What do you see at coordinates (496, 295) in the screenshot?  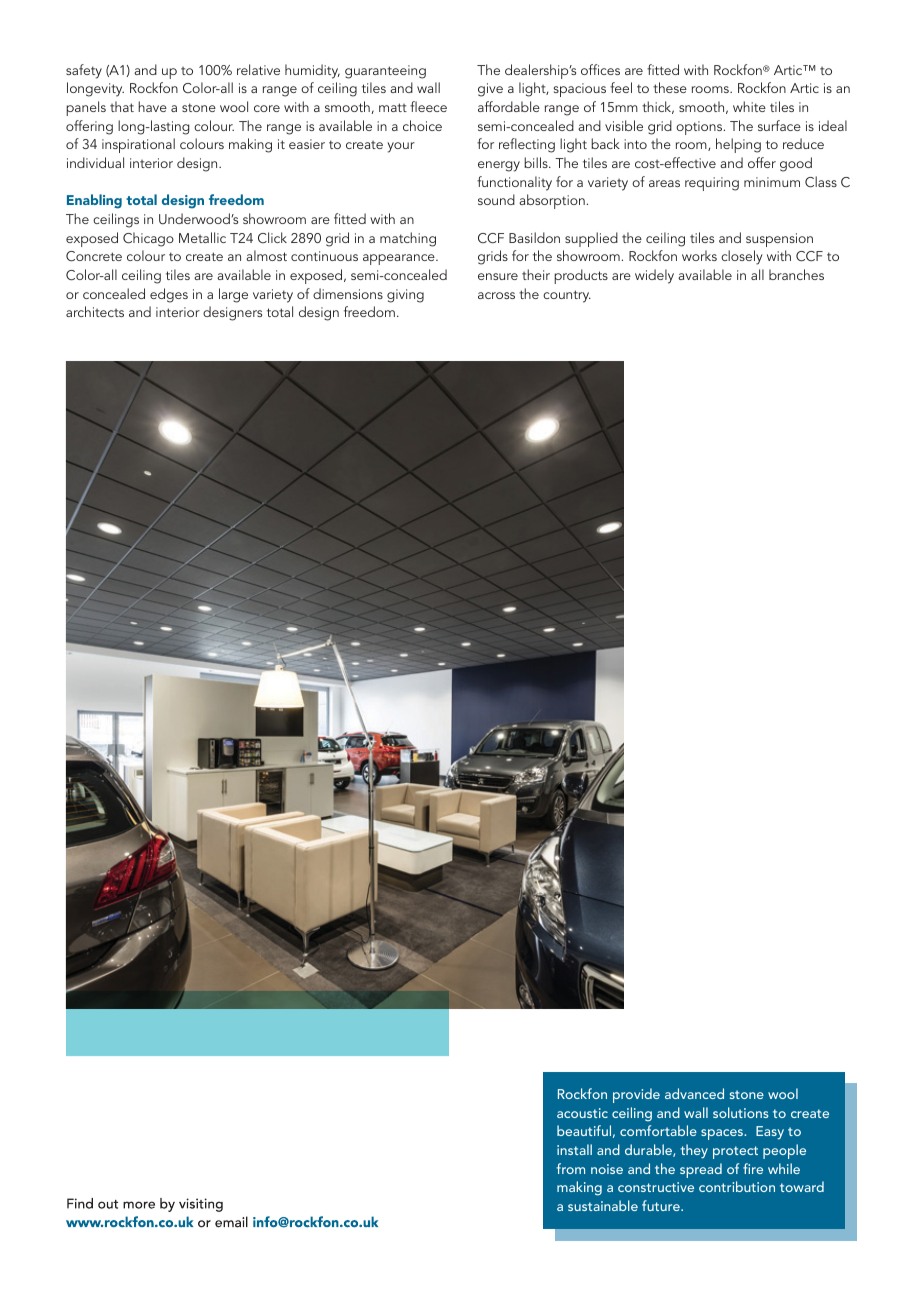 I see `across` at bounding box center [496, 295].
